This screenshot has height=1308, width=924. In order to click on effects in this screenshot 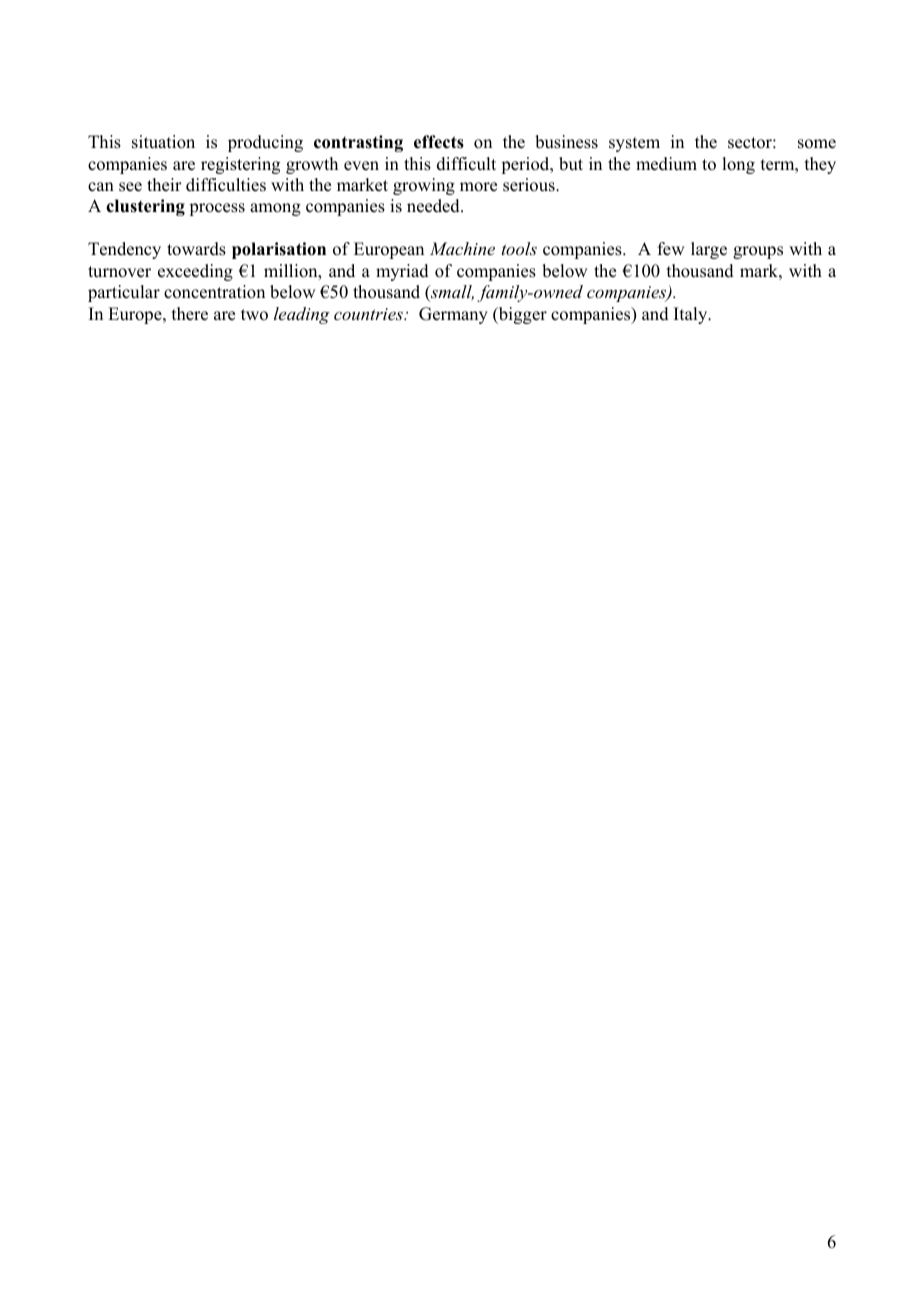, I will do `click(439, 142)`.
